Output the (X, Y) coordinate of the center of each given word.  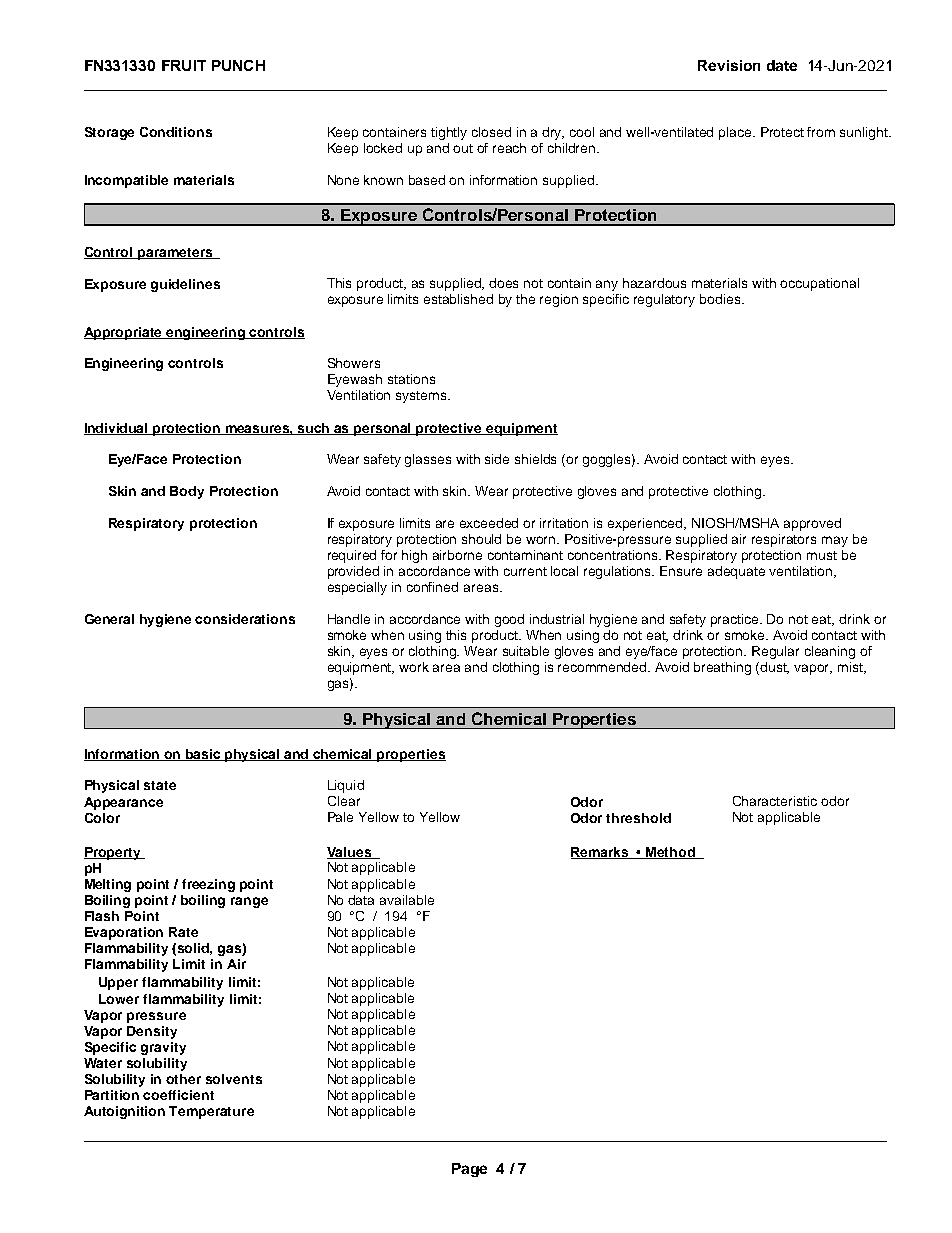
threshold (638, 818)
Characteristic (775, 801)
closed (491, 132)
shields (535, 459)
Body (187, 492)
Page (469, 1170)
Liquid (346, 786)
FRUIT (184, 65)
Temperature (211, 1112)
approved (812, 524)
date (782, 65)
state (160, 785)
